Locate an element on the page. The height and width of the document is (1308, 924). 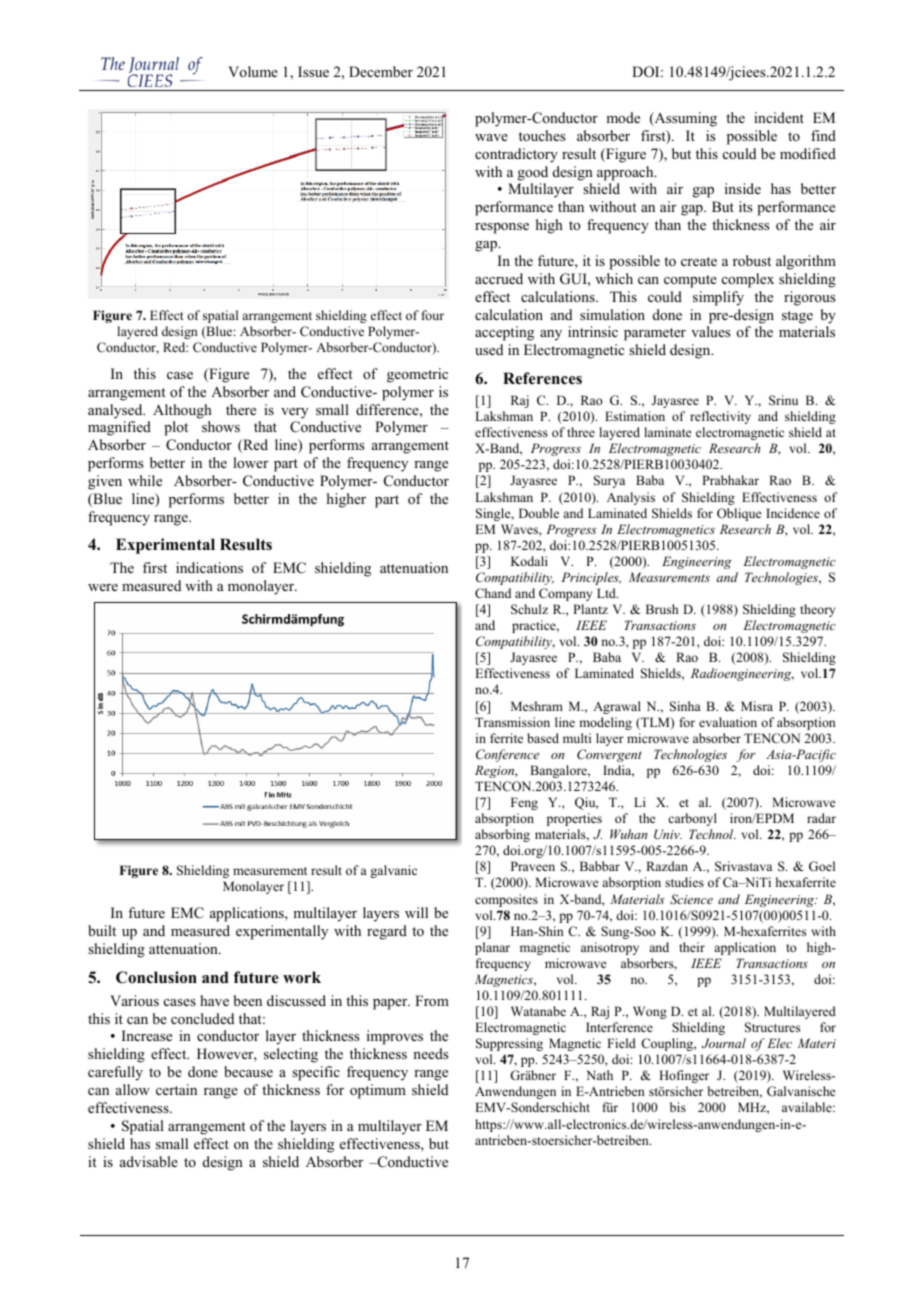
built is located at coordinates (102, 930).
